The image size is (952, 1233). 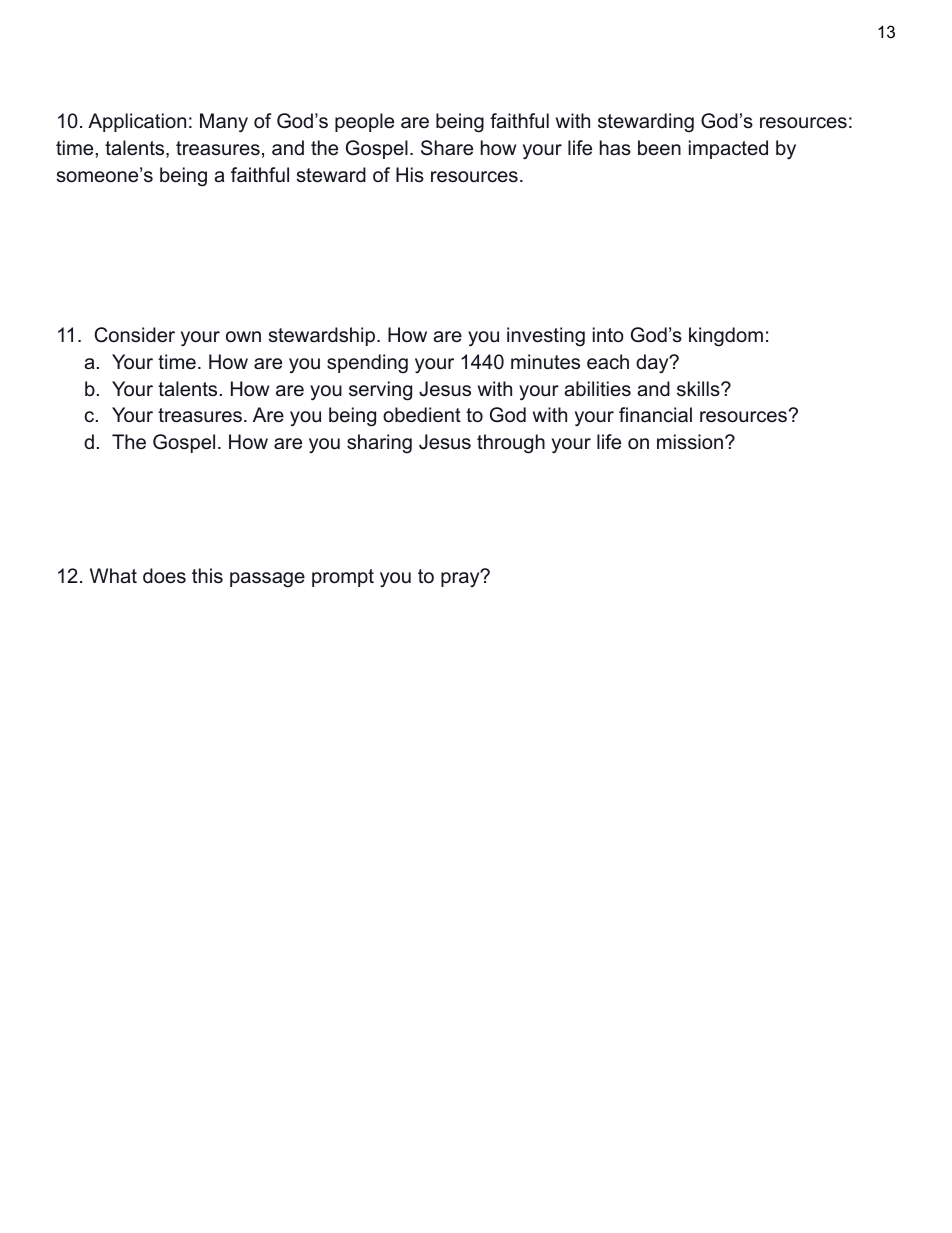 I want to click on financial, so click(x=655, y=415).
